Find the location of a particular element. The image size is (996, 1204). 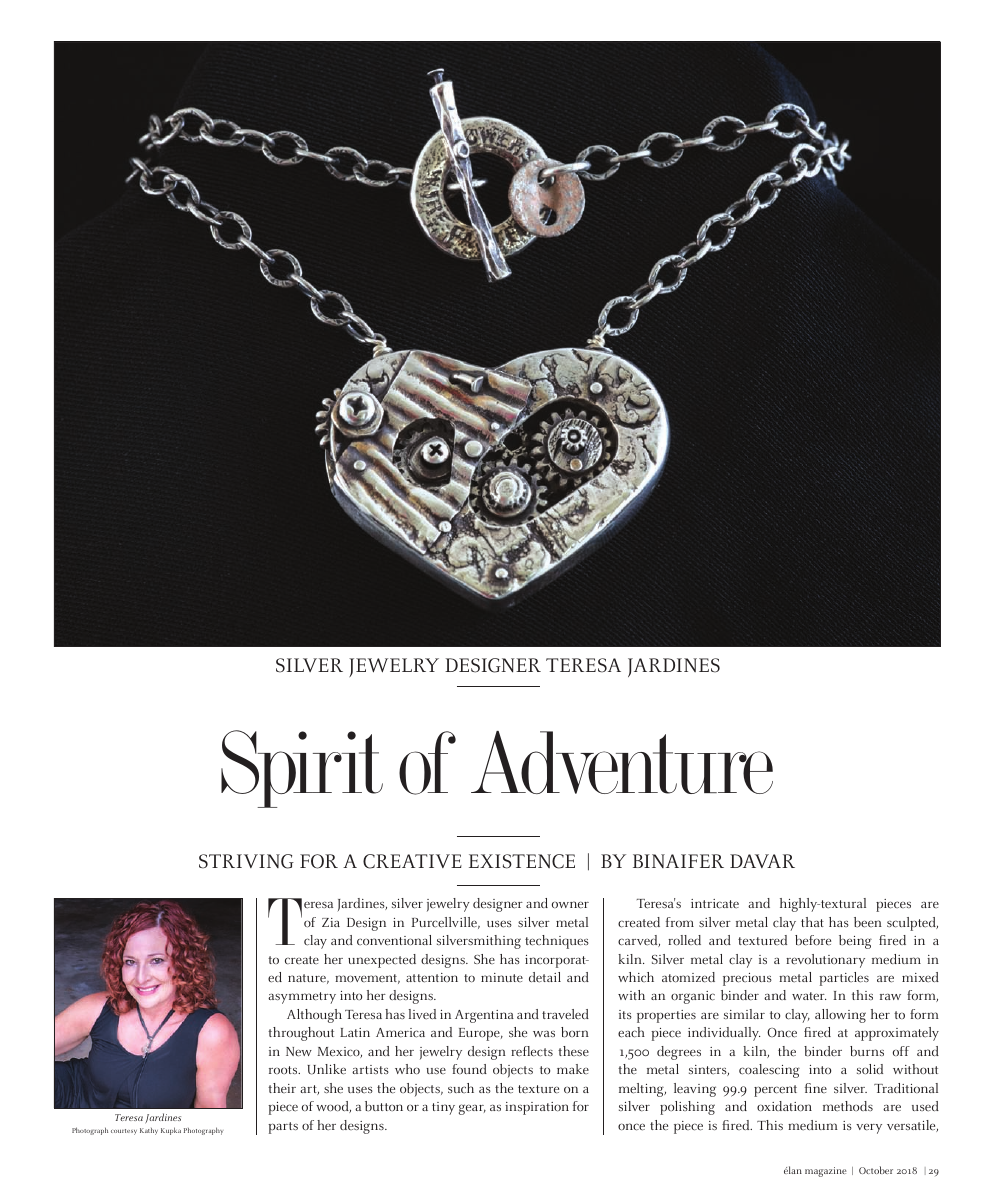

Spirit is located at coordinates (302, 769).
